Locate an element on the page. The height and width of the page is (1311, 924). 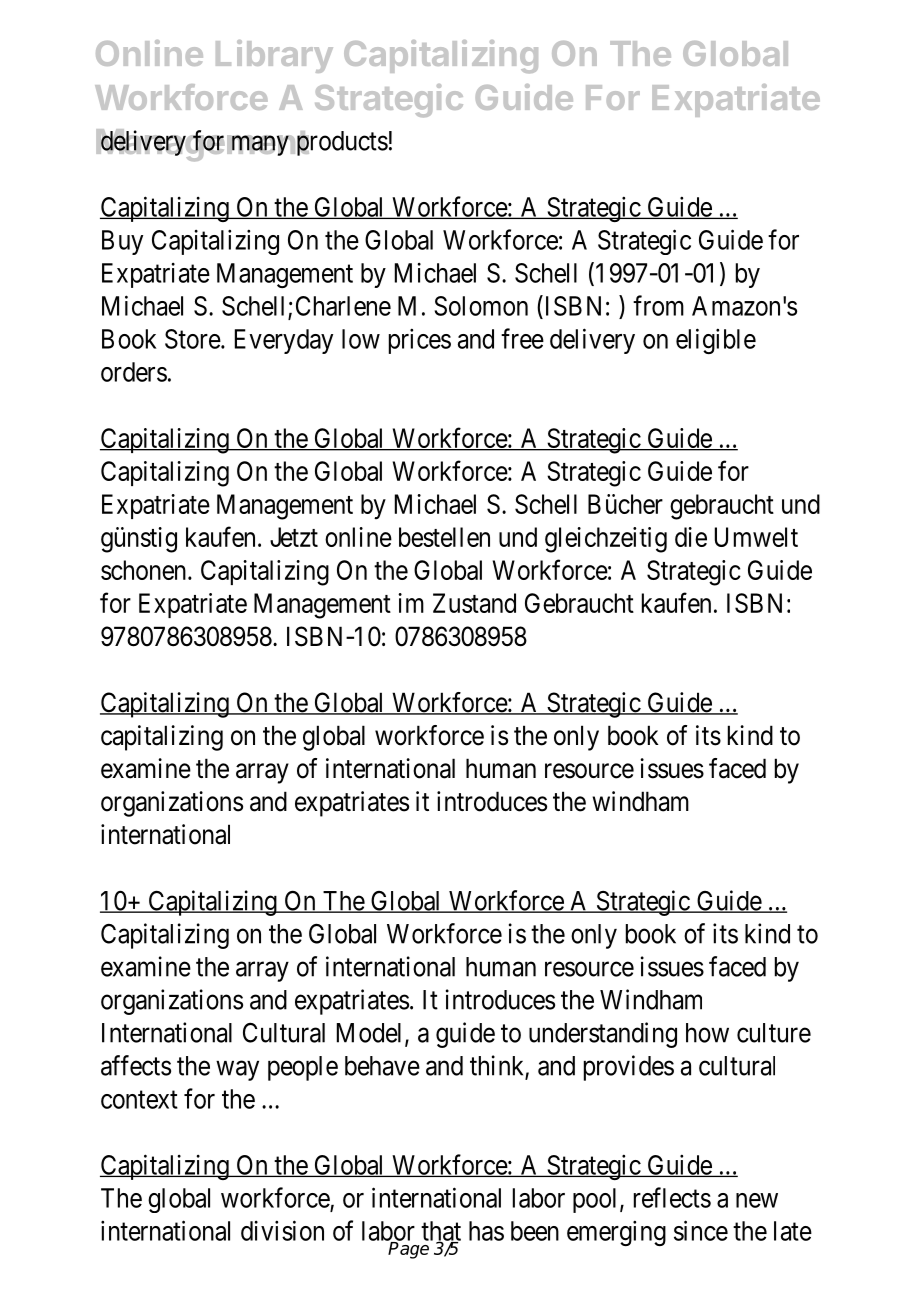
Solomon is located at coordinates (481, 306).
